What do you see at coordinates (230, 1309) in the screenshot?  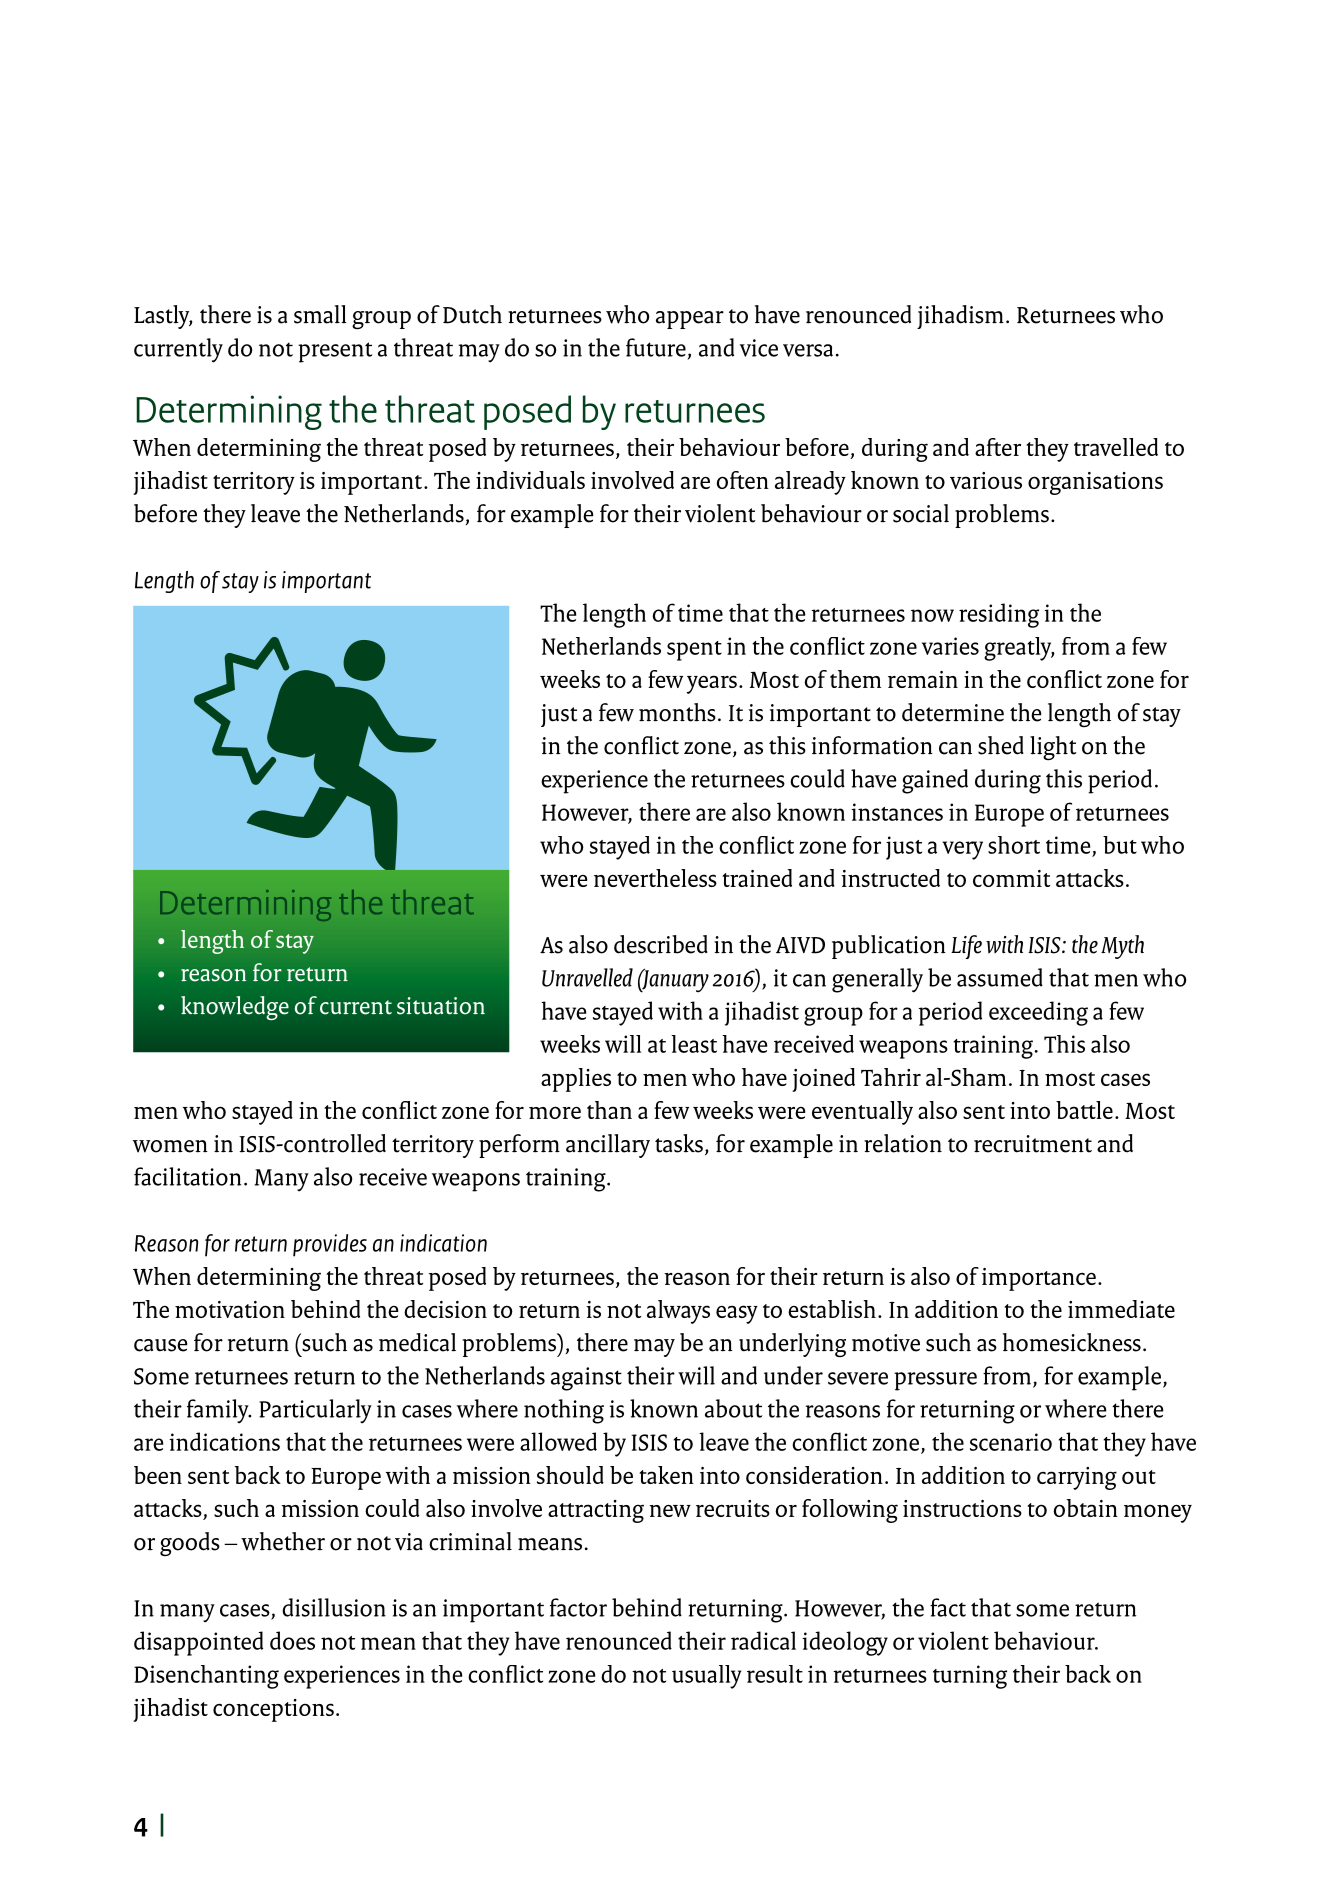 I see `motivation` at bounding box center [230, 1309].
